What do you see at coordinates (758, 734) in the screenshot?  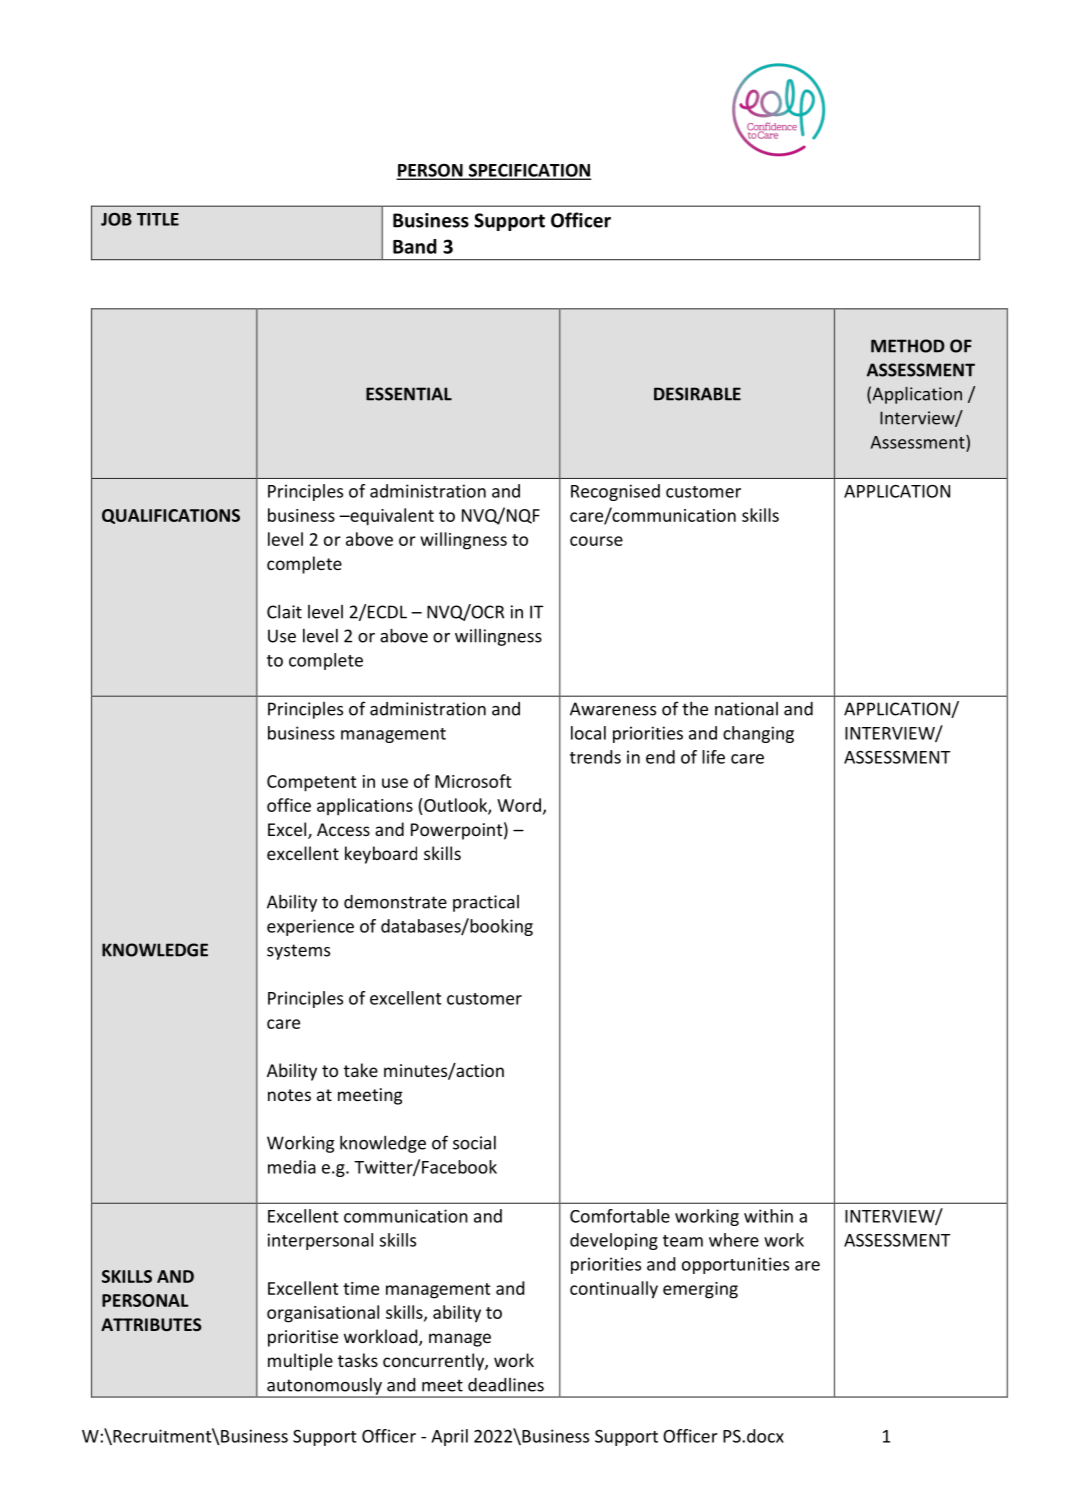 I see `changing` at bounding box center [758, 734].
